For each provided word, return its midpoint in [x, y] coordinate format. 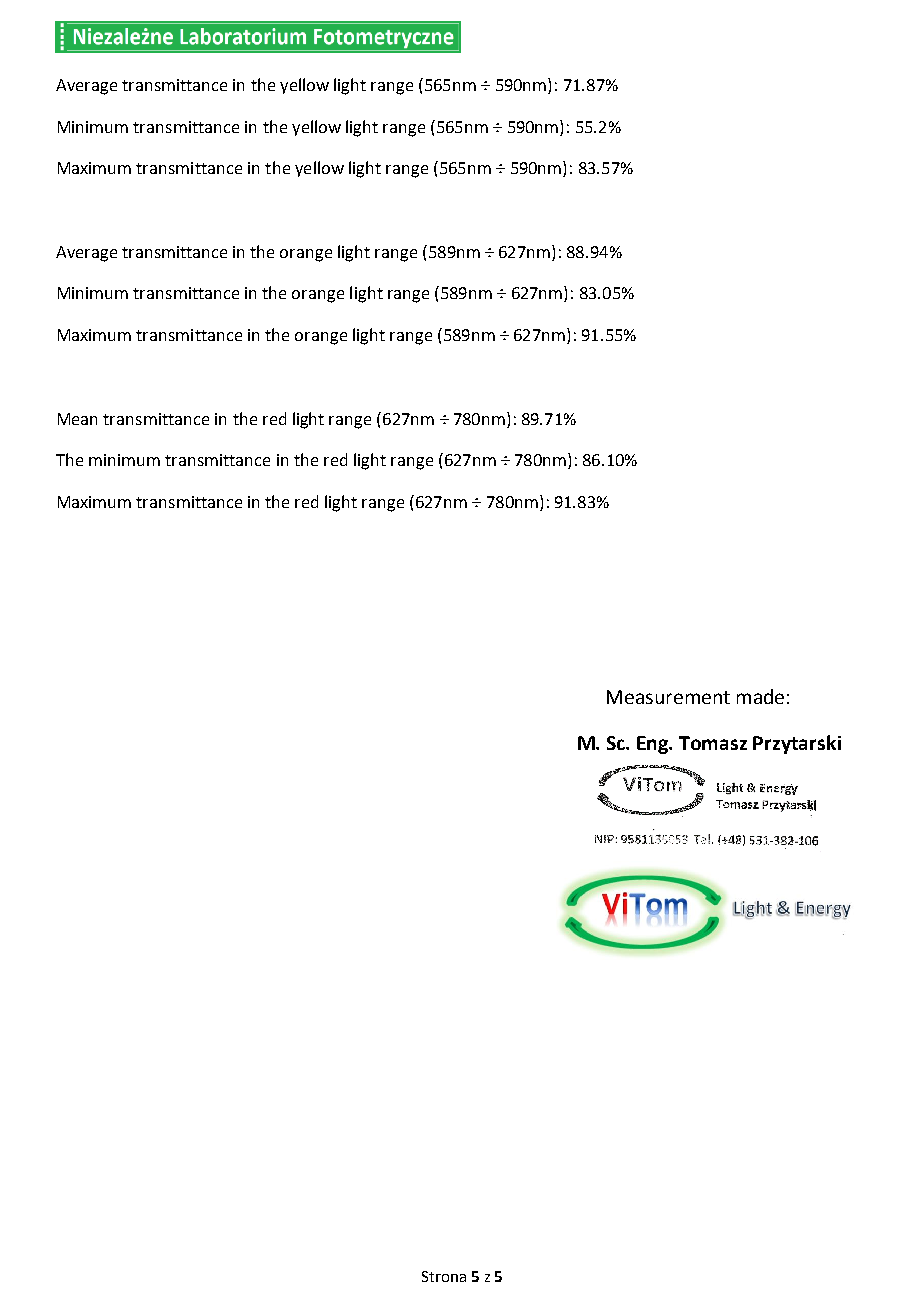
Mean [77, 419]
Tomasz [713, 743]
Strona [444, 1276]
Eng [654, 745]
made [760, 696]
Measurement [668, 697]
